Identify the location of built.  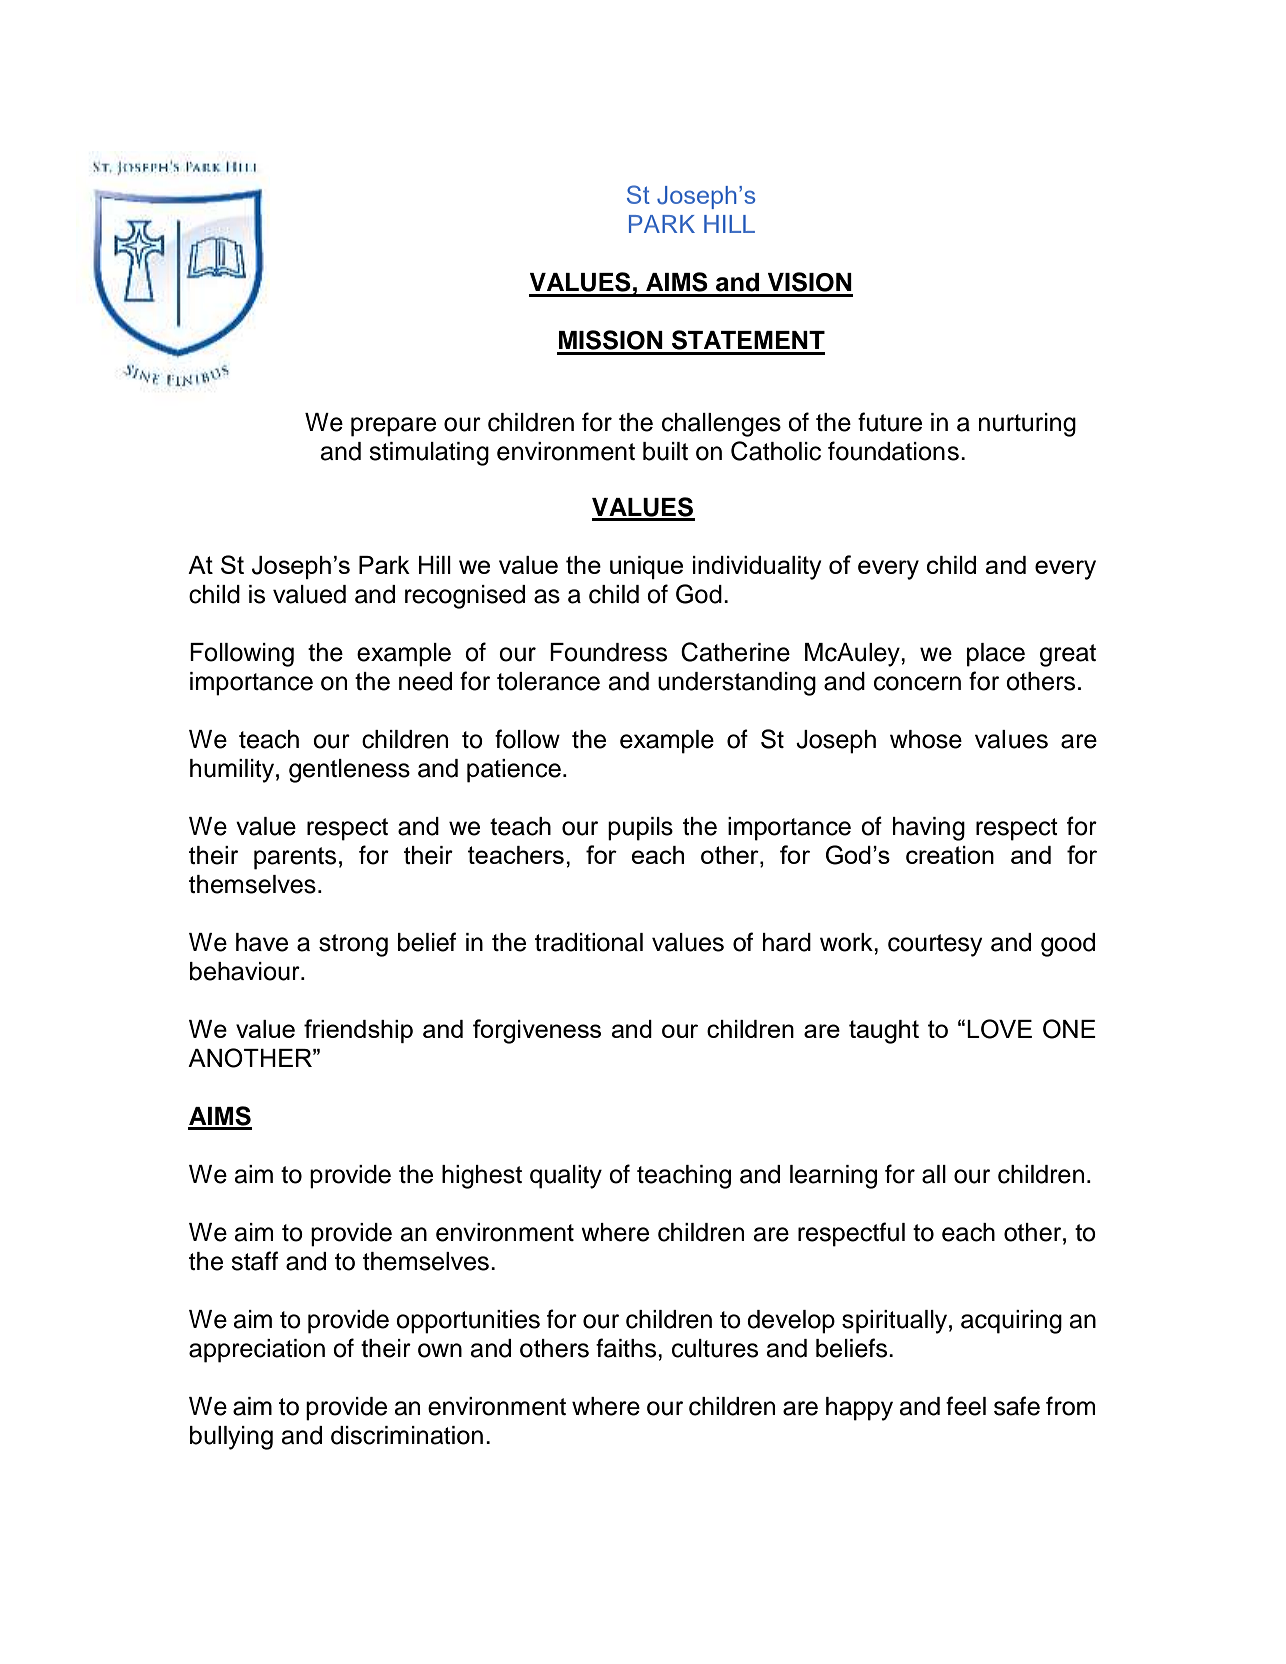
(665, 451).
